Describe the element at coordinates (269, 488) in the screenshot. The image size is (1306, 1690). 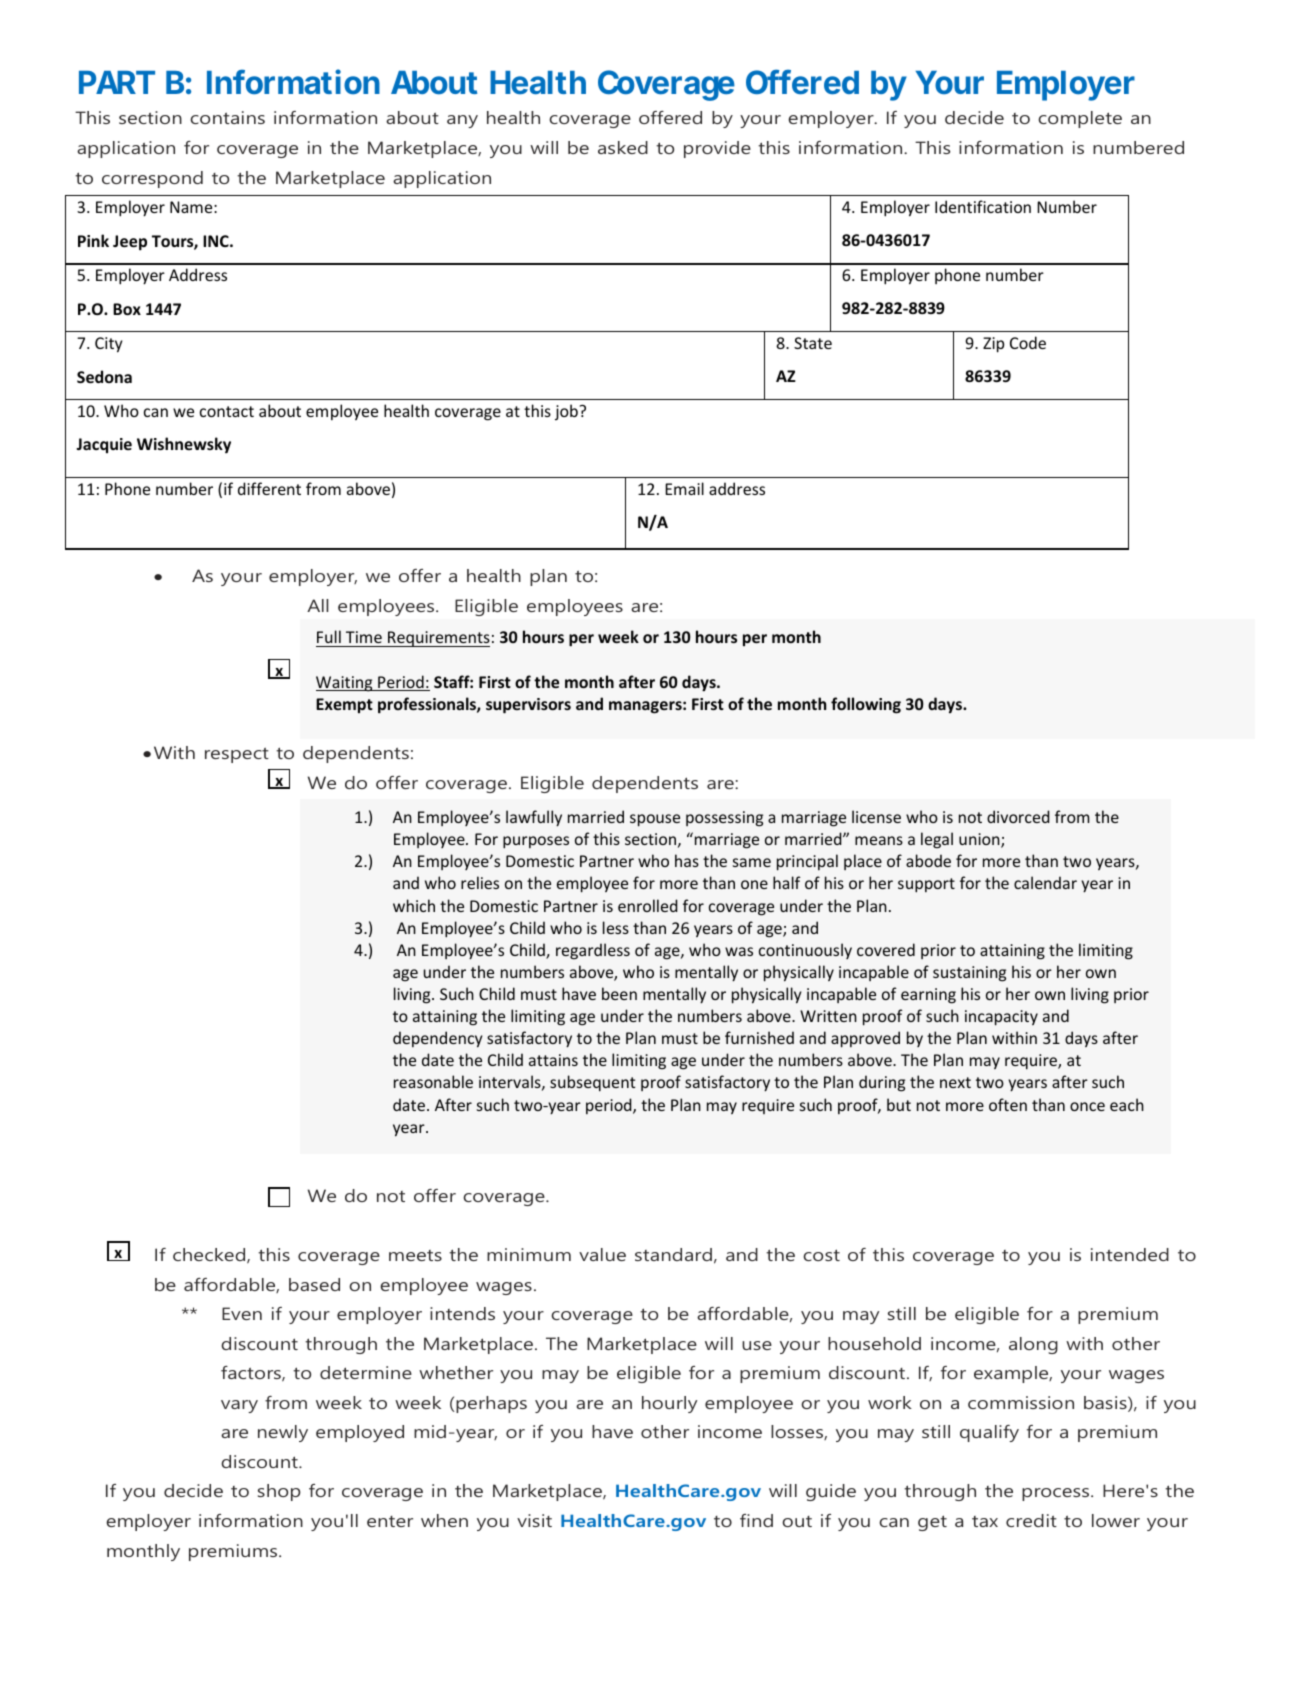
I see `different` at that location.
